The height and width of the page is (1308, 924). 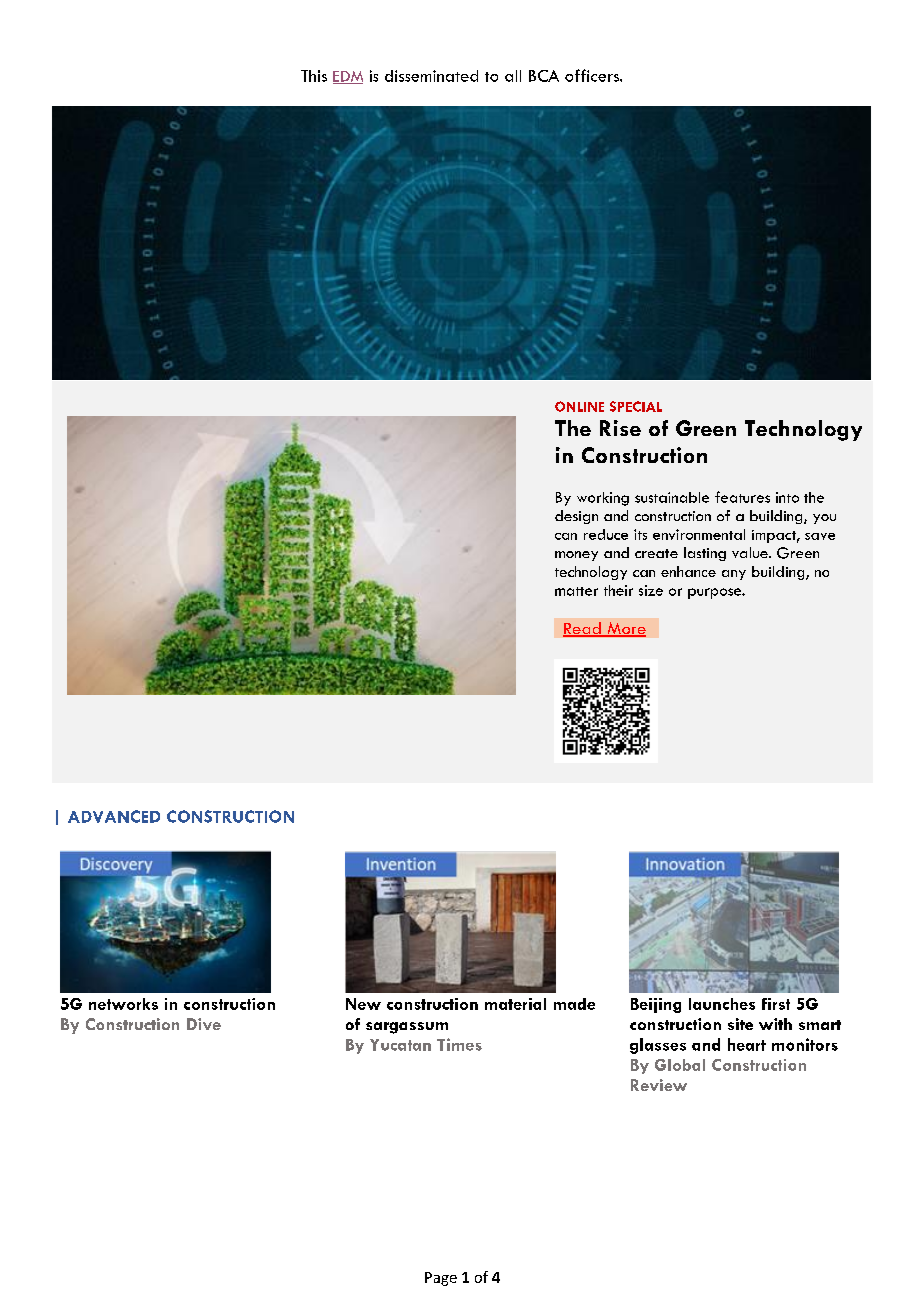 What do you see at coordinates (659, 1085) in the page?
I see `Review` at bounding box center [659, 1085].
